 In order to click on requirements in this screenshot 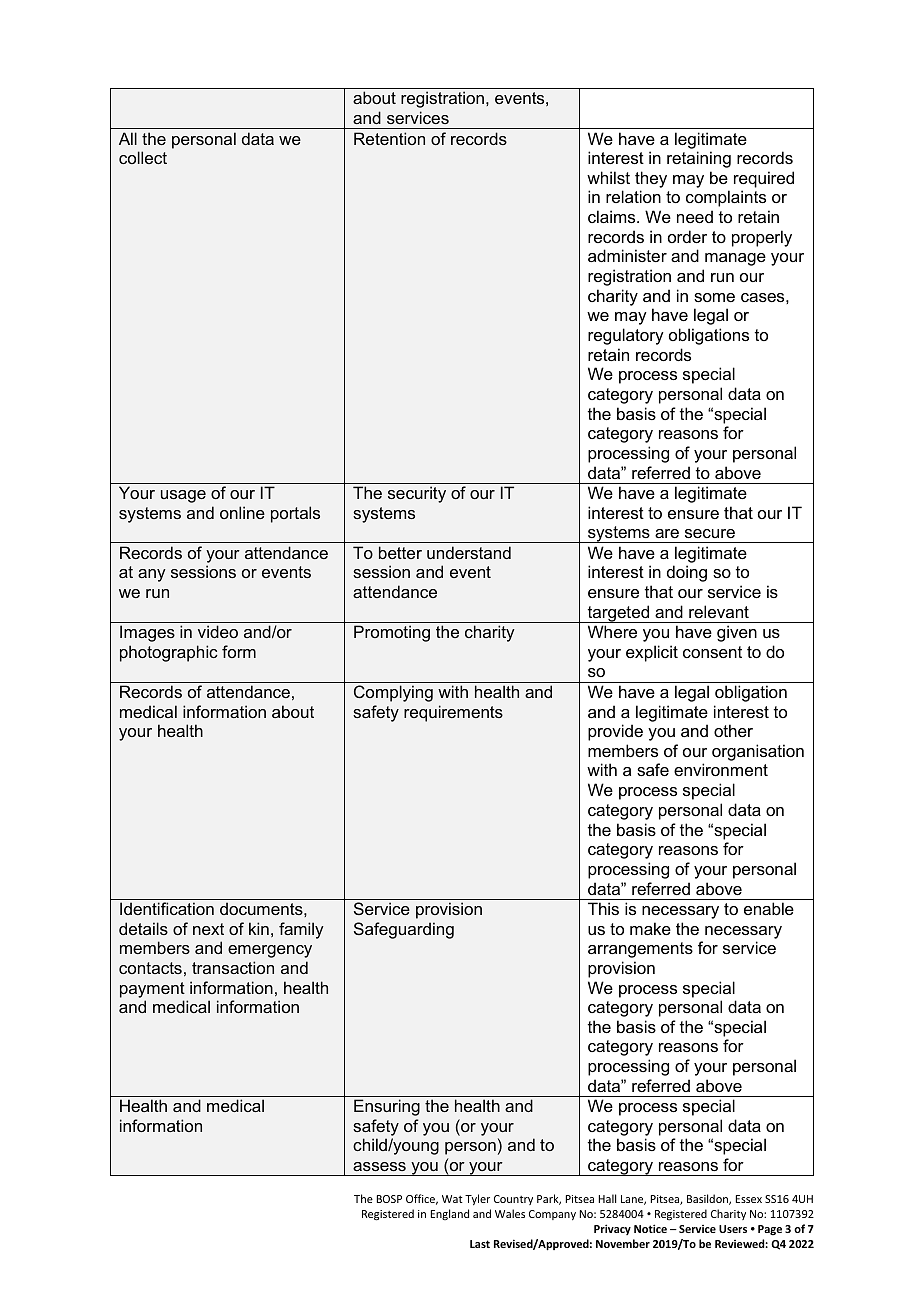, I will do `click(453, 713)`.
